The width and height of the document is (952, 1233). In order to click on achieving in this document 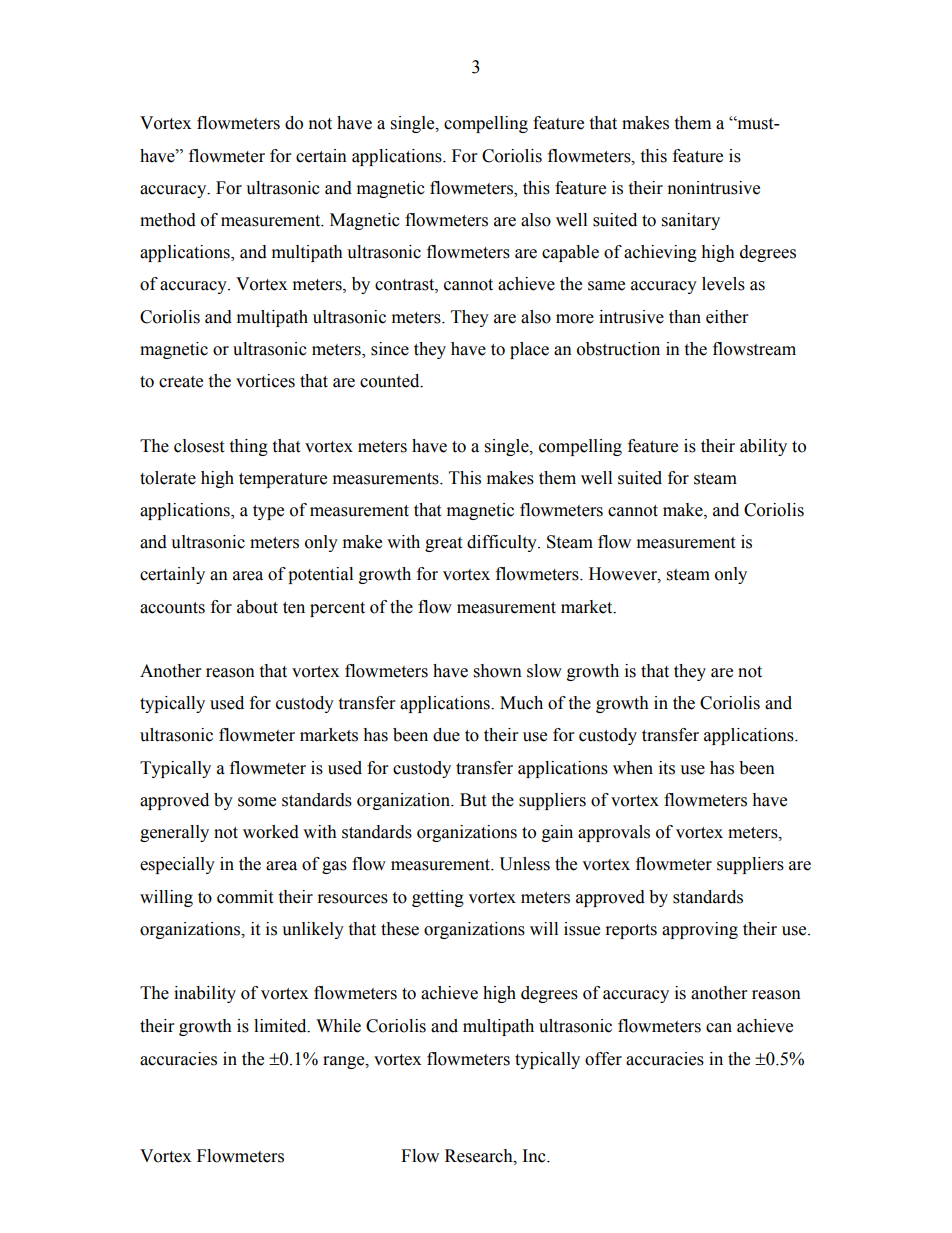, I will do `click(660, 253)`.
